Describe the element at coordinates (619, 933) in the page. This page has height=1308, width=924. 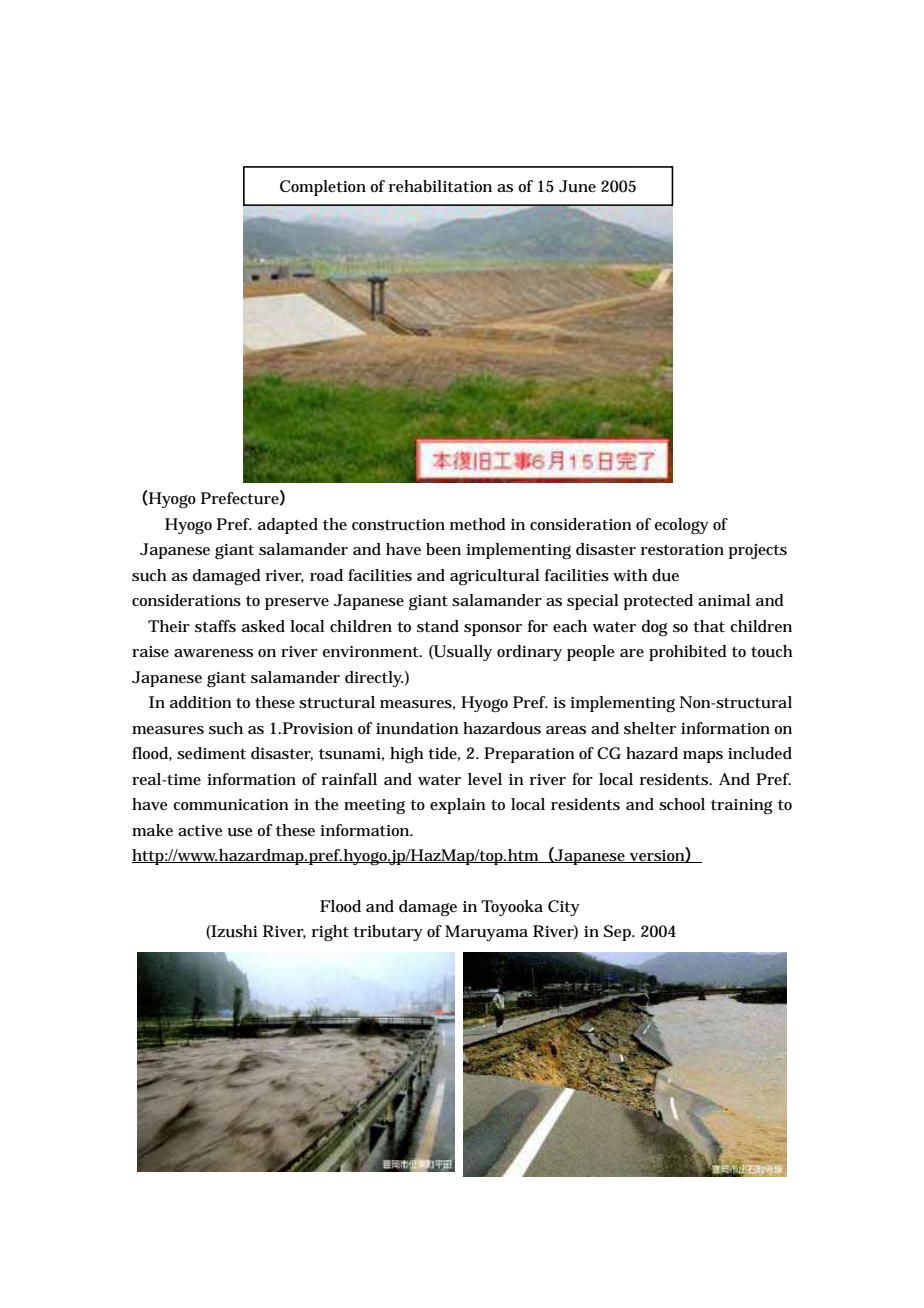
I see `Sep` at that location.
